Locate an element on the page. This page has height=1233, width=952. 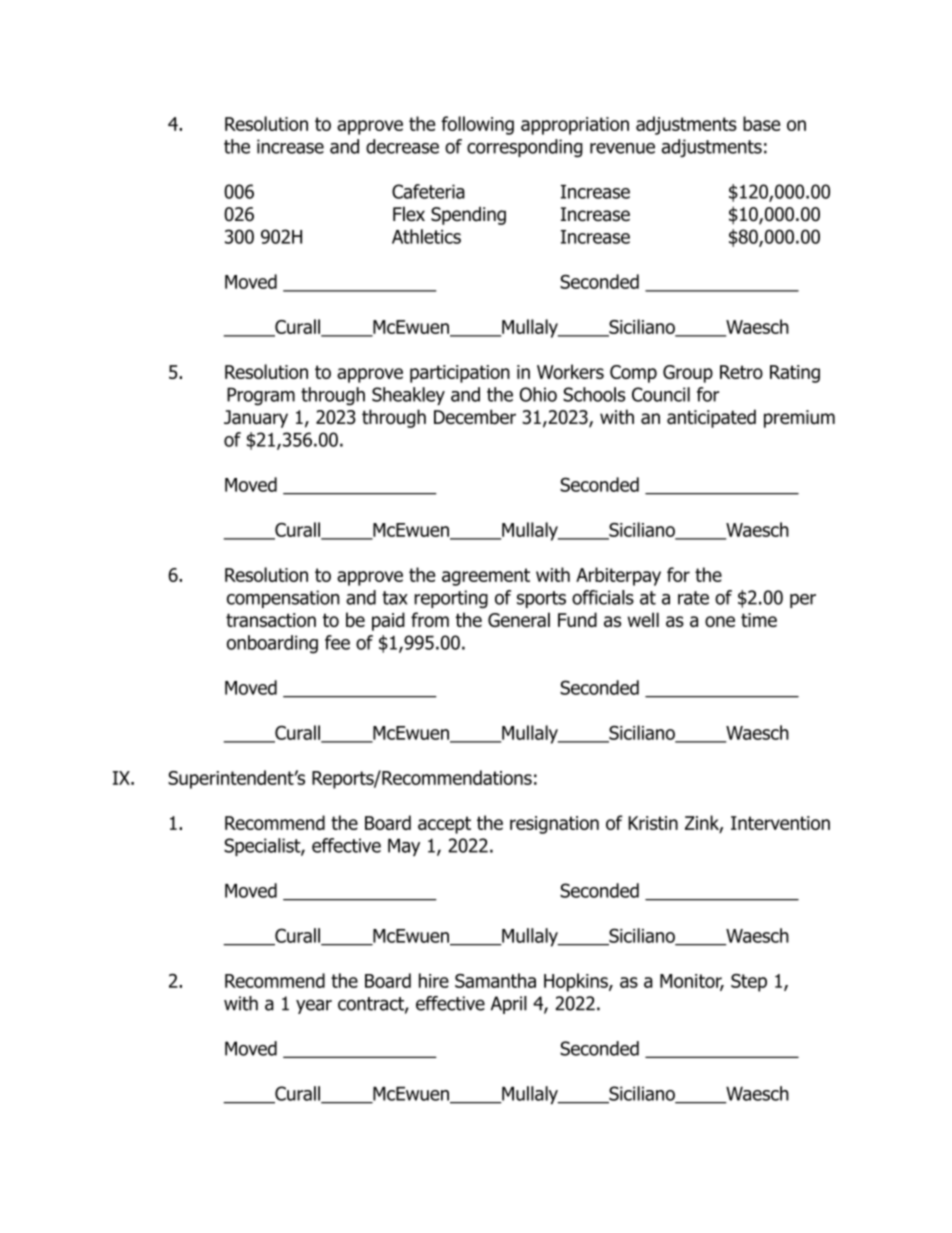
tax is located at coordinates (395, 598).
